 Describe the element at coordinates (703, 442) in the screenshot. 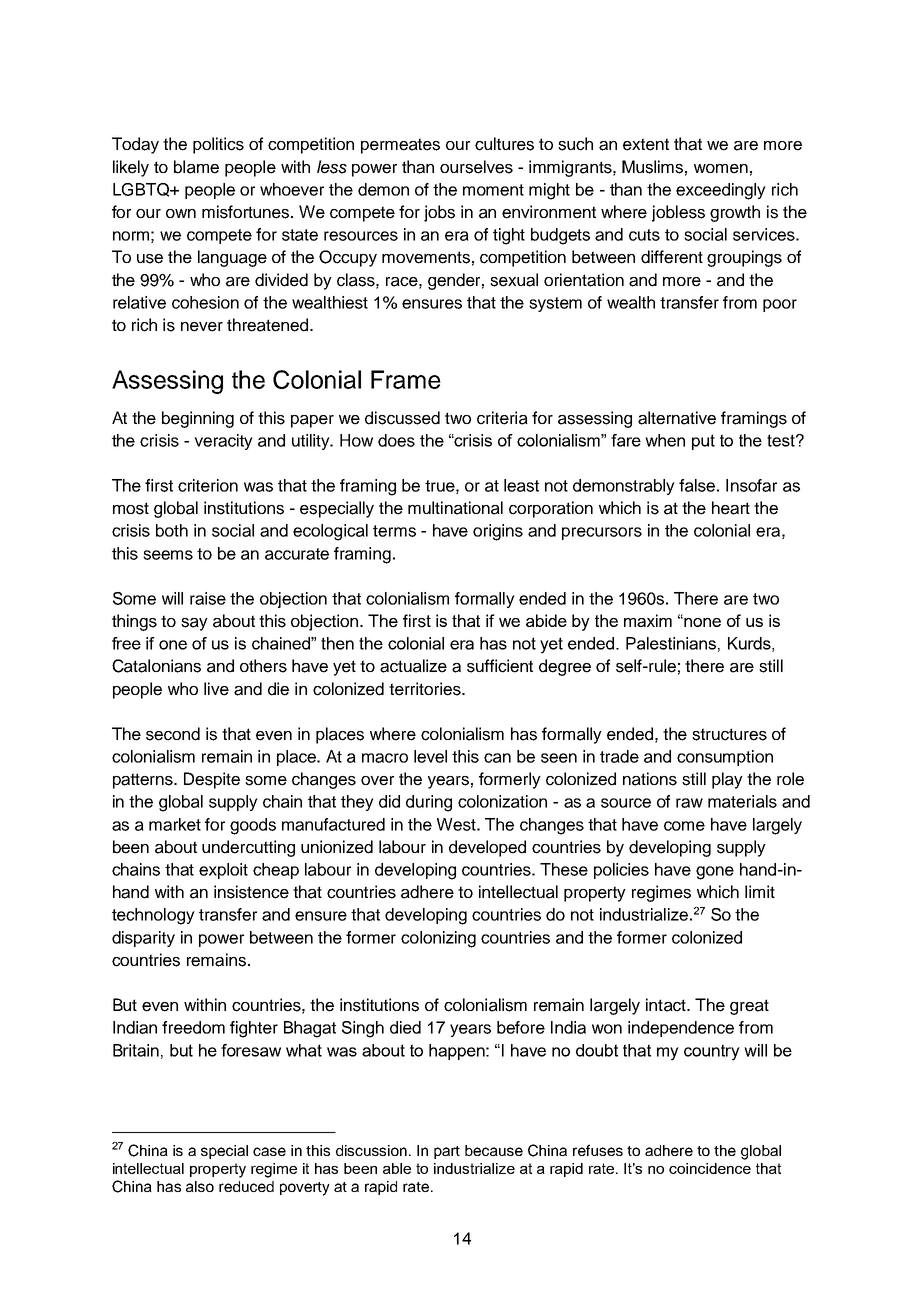

I see `put` at that location.
